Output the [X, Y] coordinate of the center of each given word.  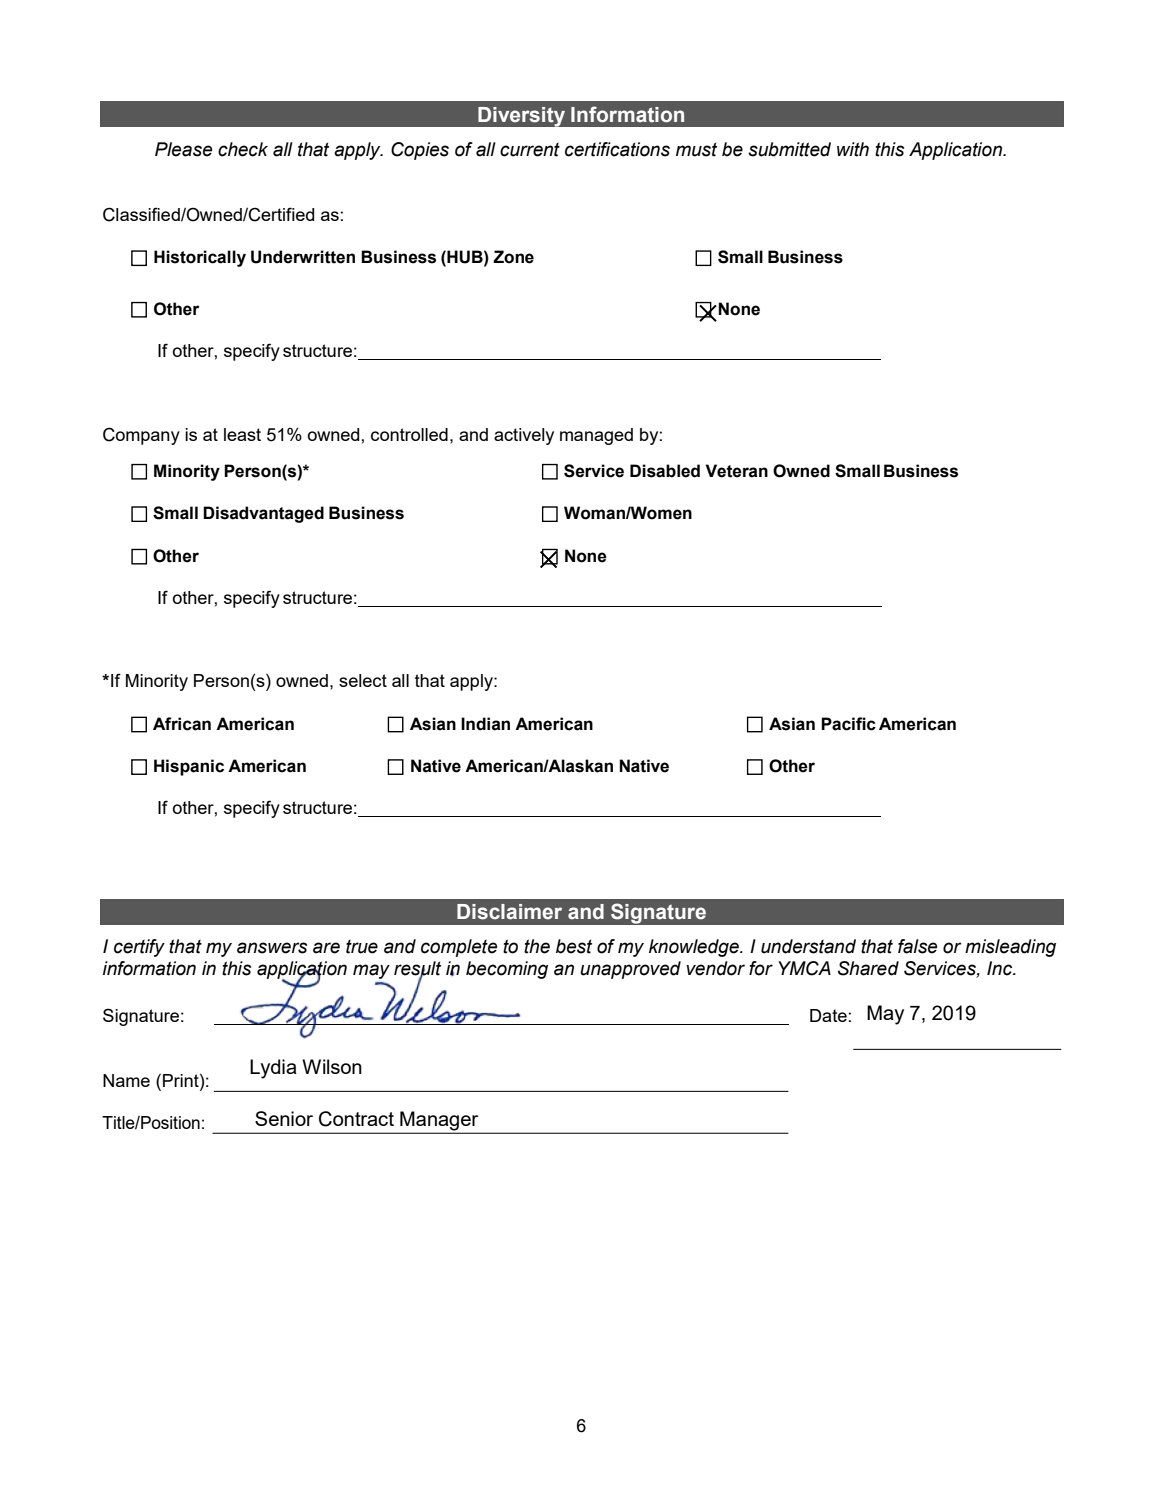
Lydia [273, 1069]
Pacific [848, 724]
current [530, 149]
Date [828, 1015]
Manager [439, 1122]
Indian [485, 724]
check [243, 149]
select [363, 680]
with [853, 149]
